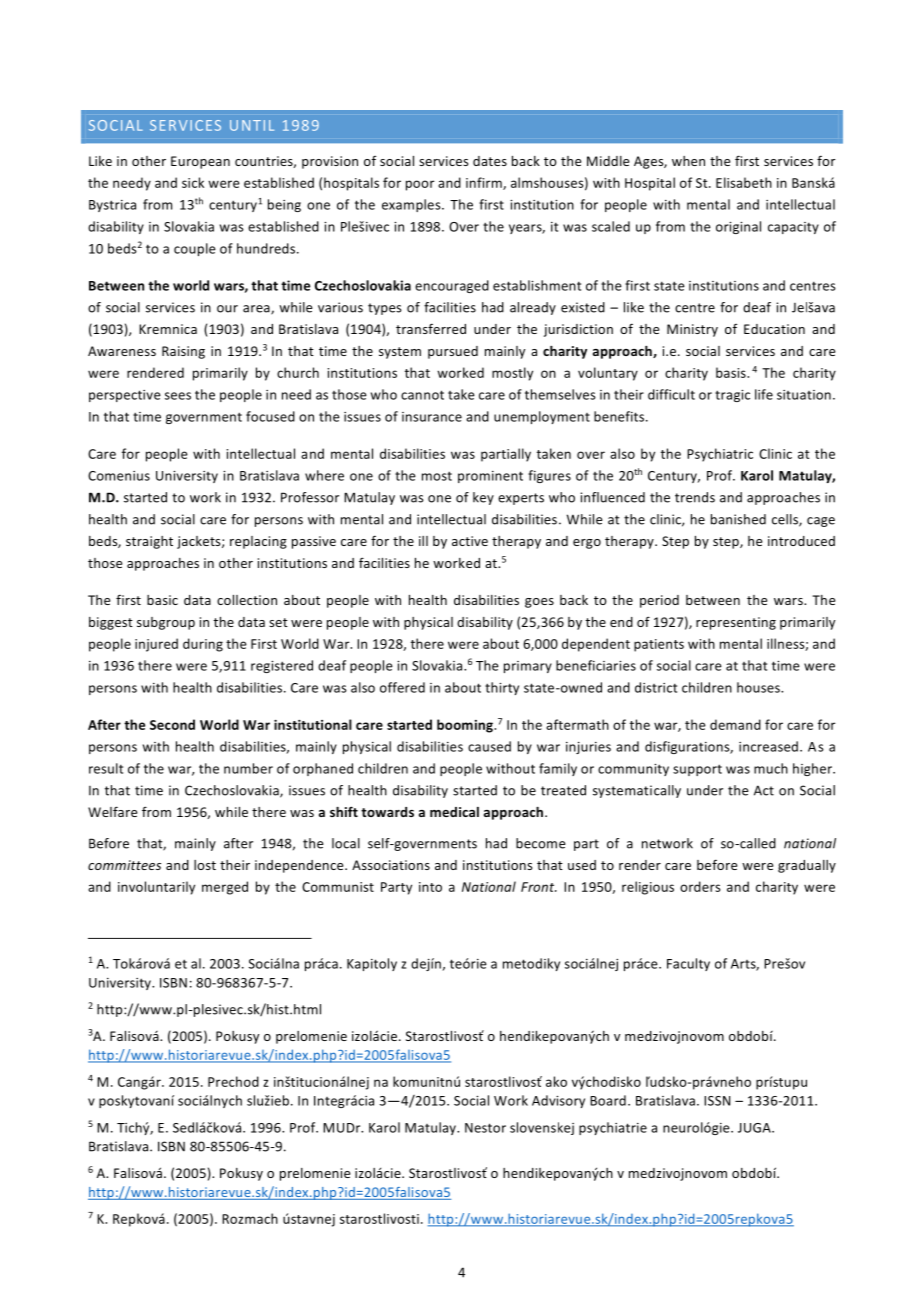  What do you see at coordinates (178, 396) in the screenshot?
I see `sees` at bounding box center [178, 396].
